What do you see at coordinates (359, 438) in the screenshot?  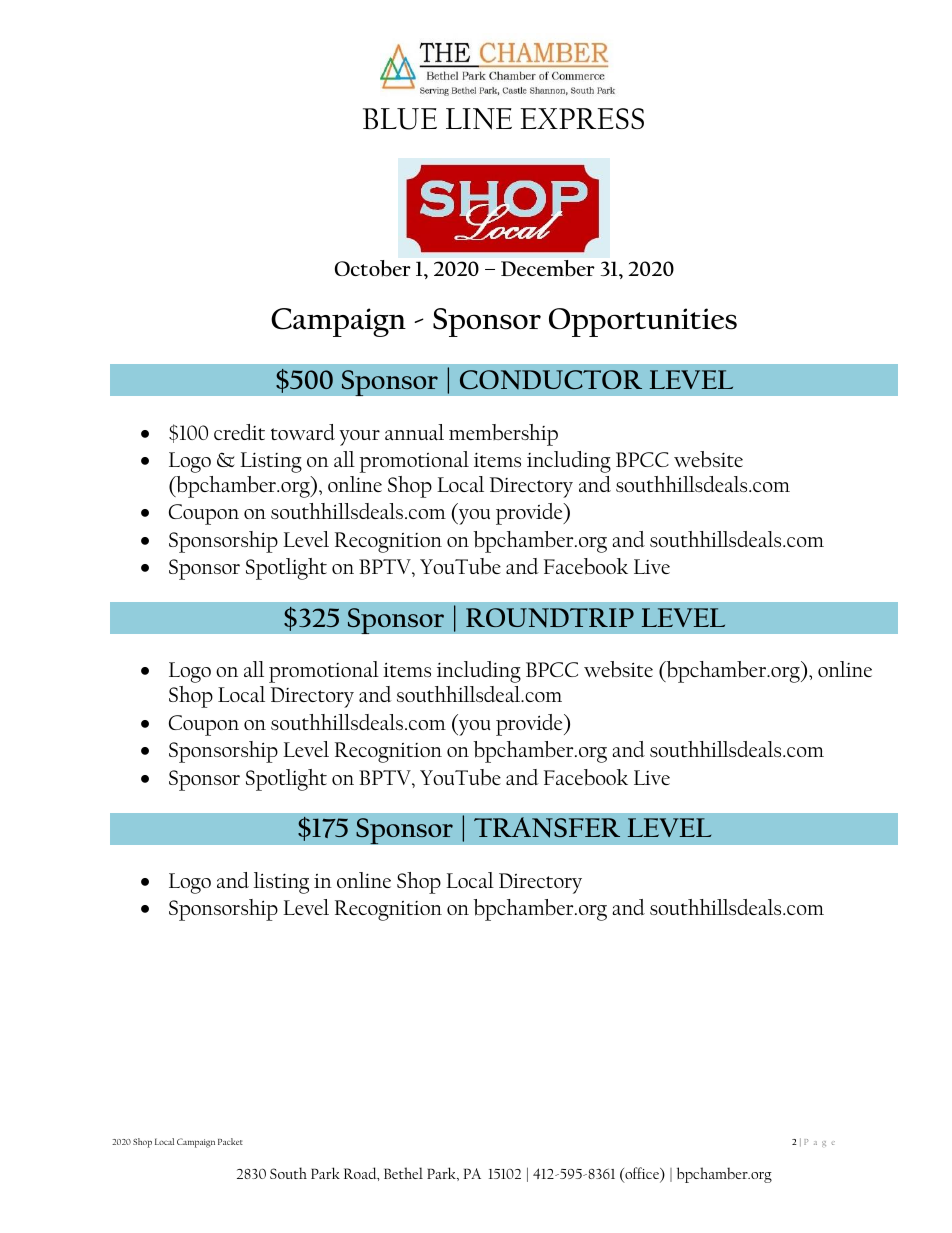 I see `your` at bounding box center [359, 438].
